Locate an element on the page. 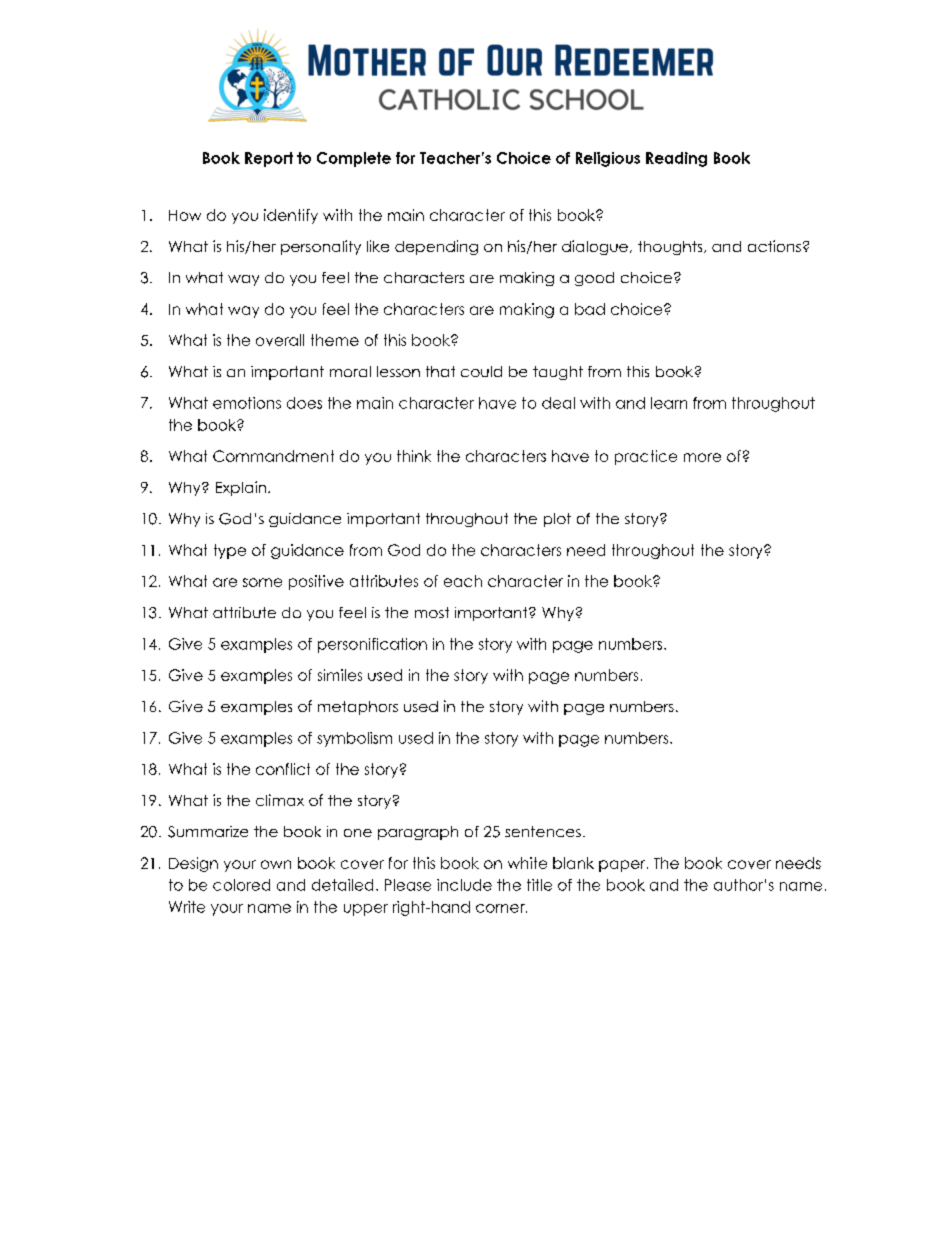 This page has height=1233, width=952. Reading is located at coordinates (676, 159).
